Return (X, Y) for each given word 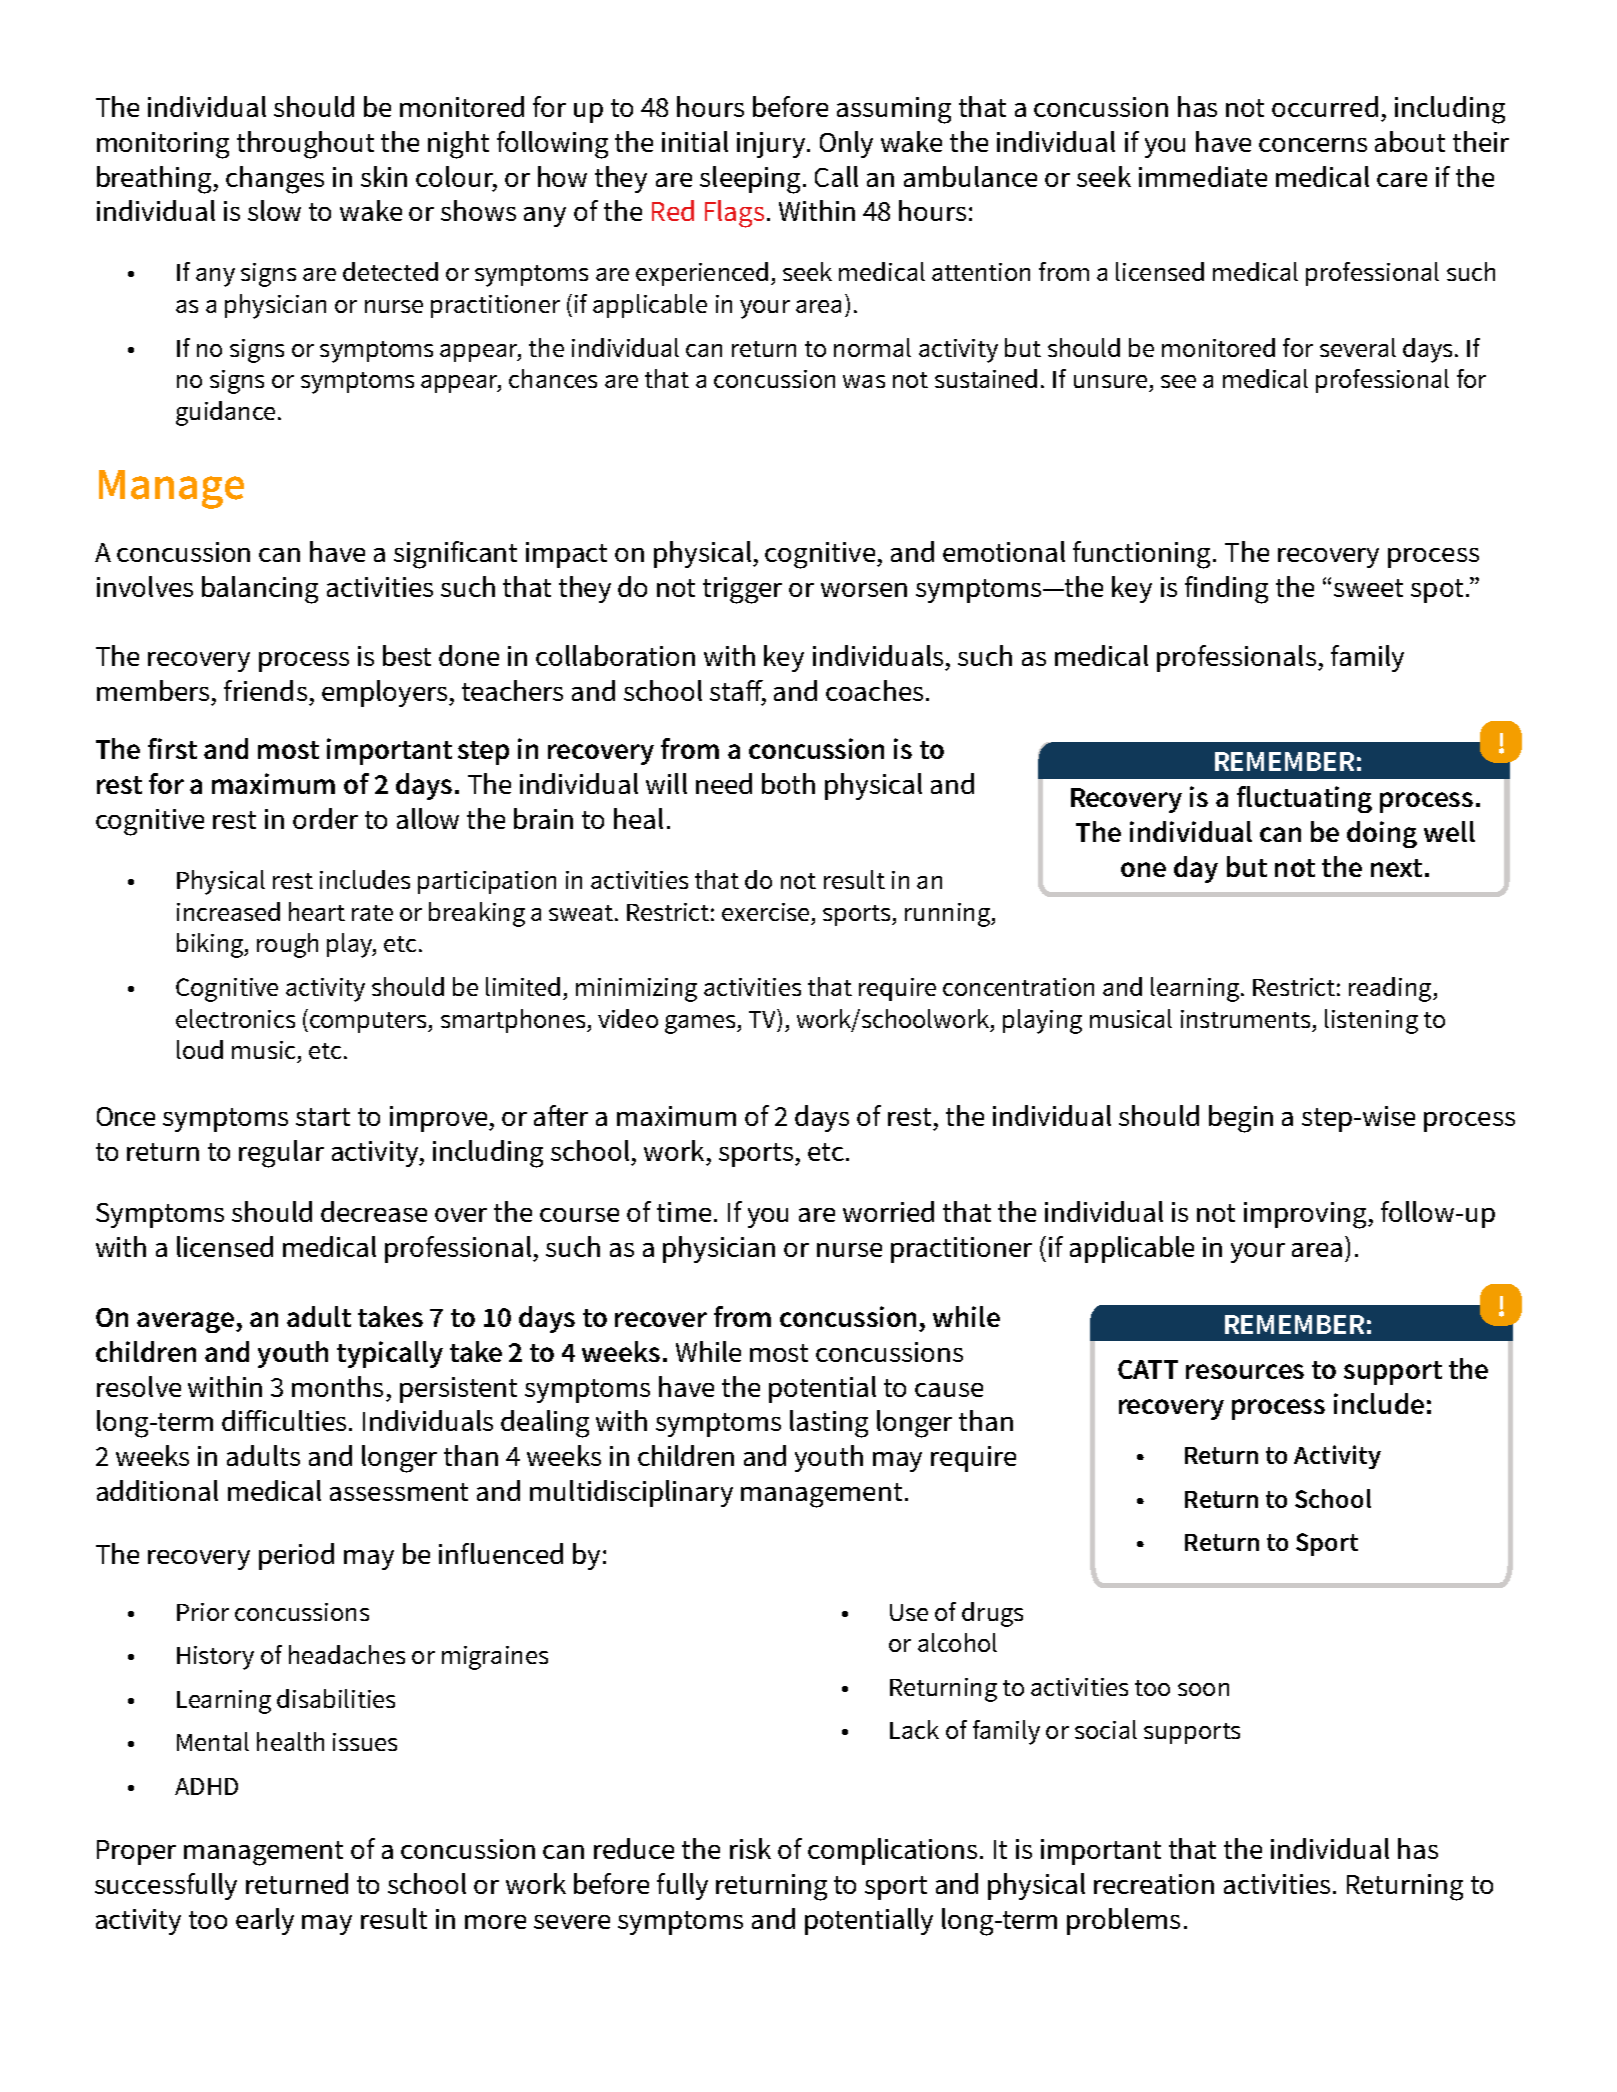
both (788, 783)
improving (1306, 1215)
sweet (1368, 588)
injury (773, 145)
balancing (260, 590)
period (296, 1556)
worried (888, 1211)
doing (1382, 834)
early (265, 1921)
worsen (864, 590)
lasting (829, 1424)
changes (275, 180)
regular (281, 1154)
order (325, 818)
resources (1245, 1371)
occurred (1325, 106)
